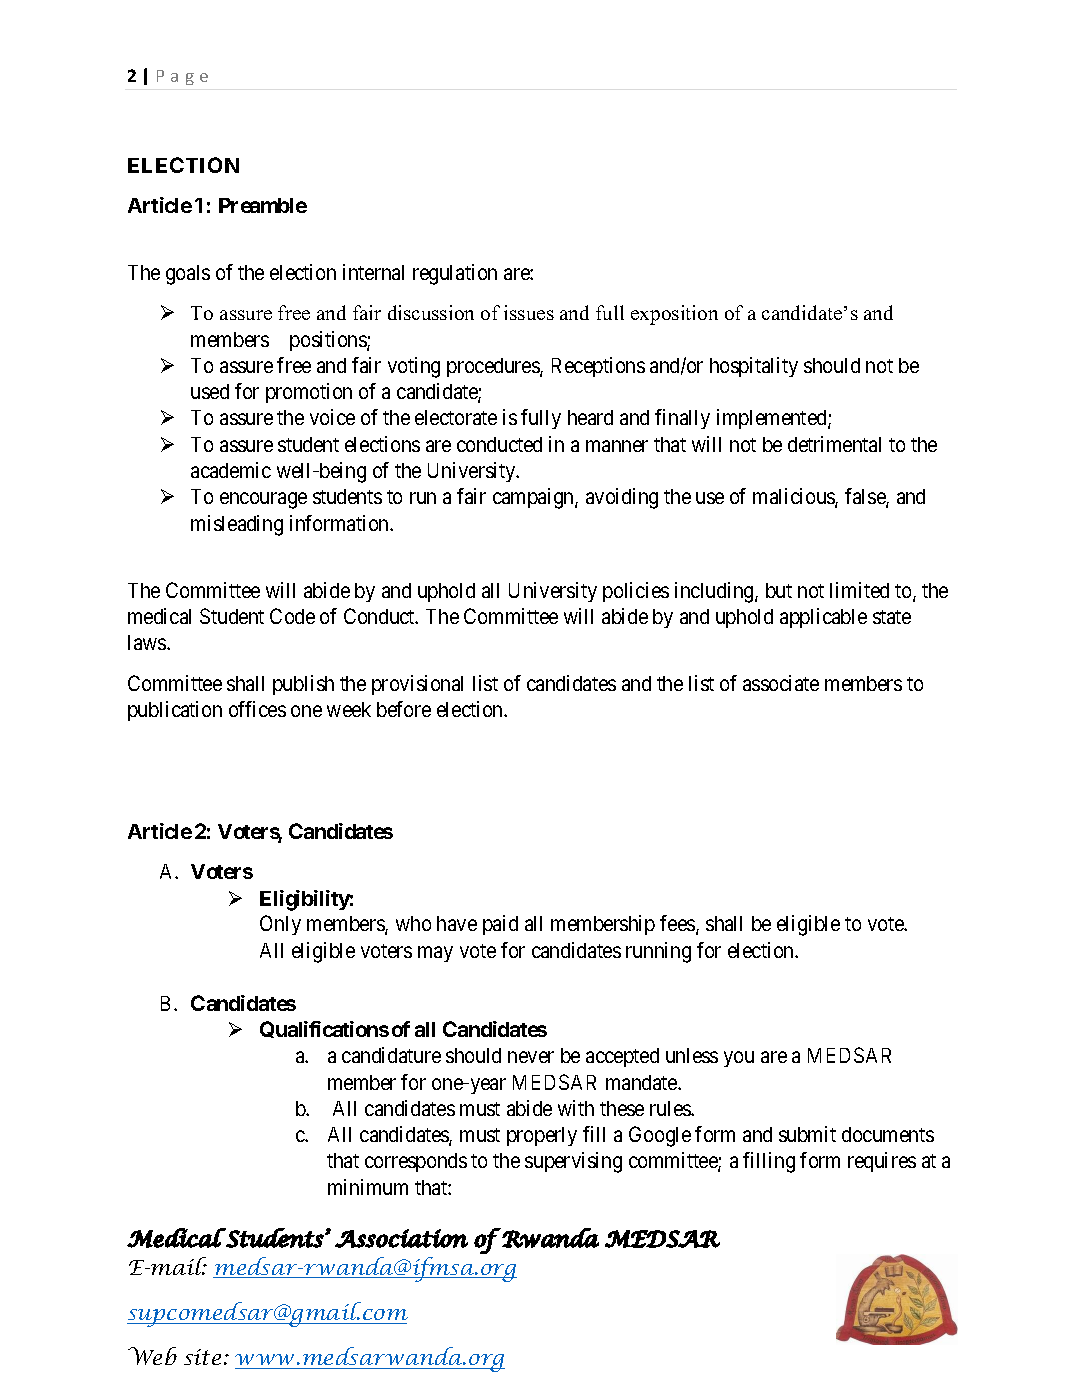 The width and height of the page is (1082, 1400). I want to click on issues, so click(529, 312).
